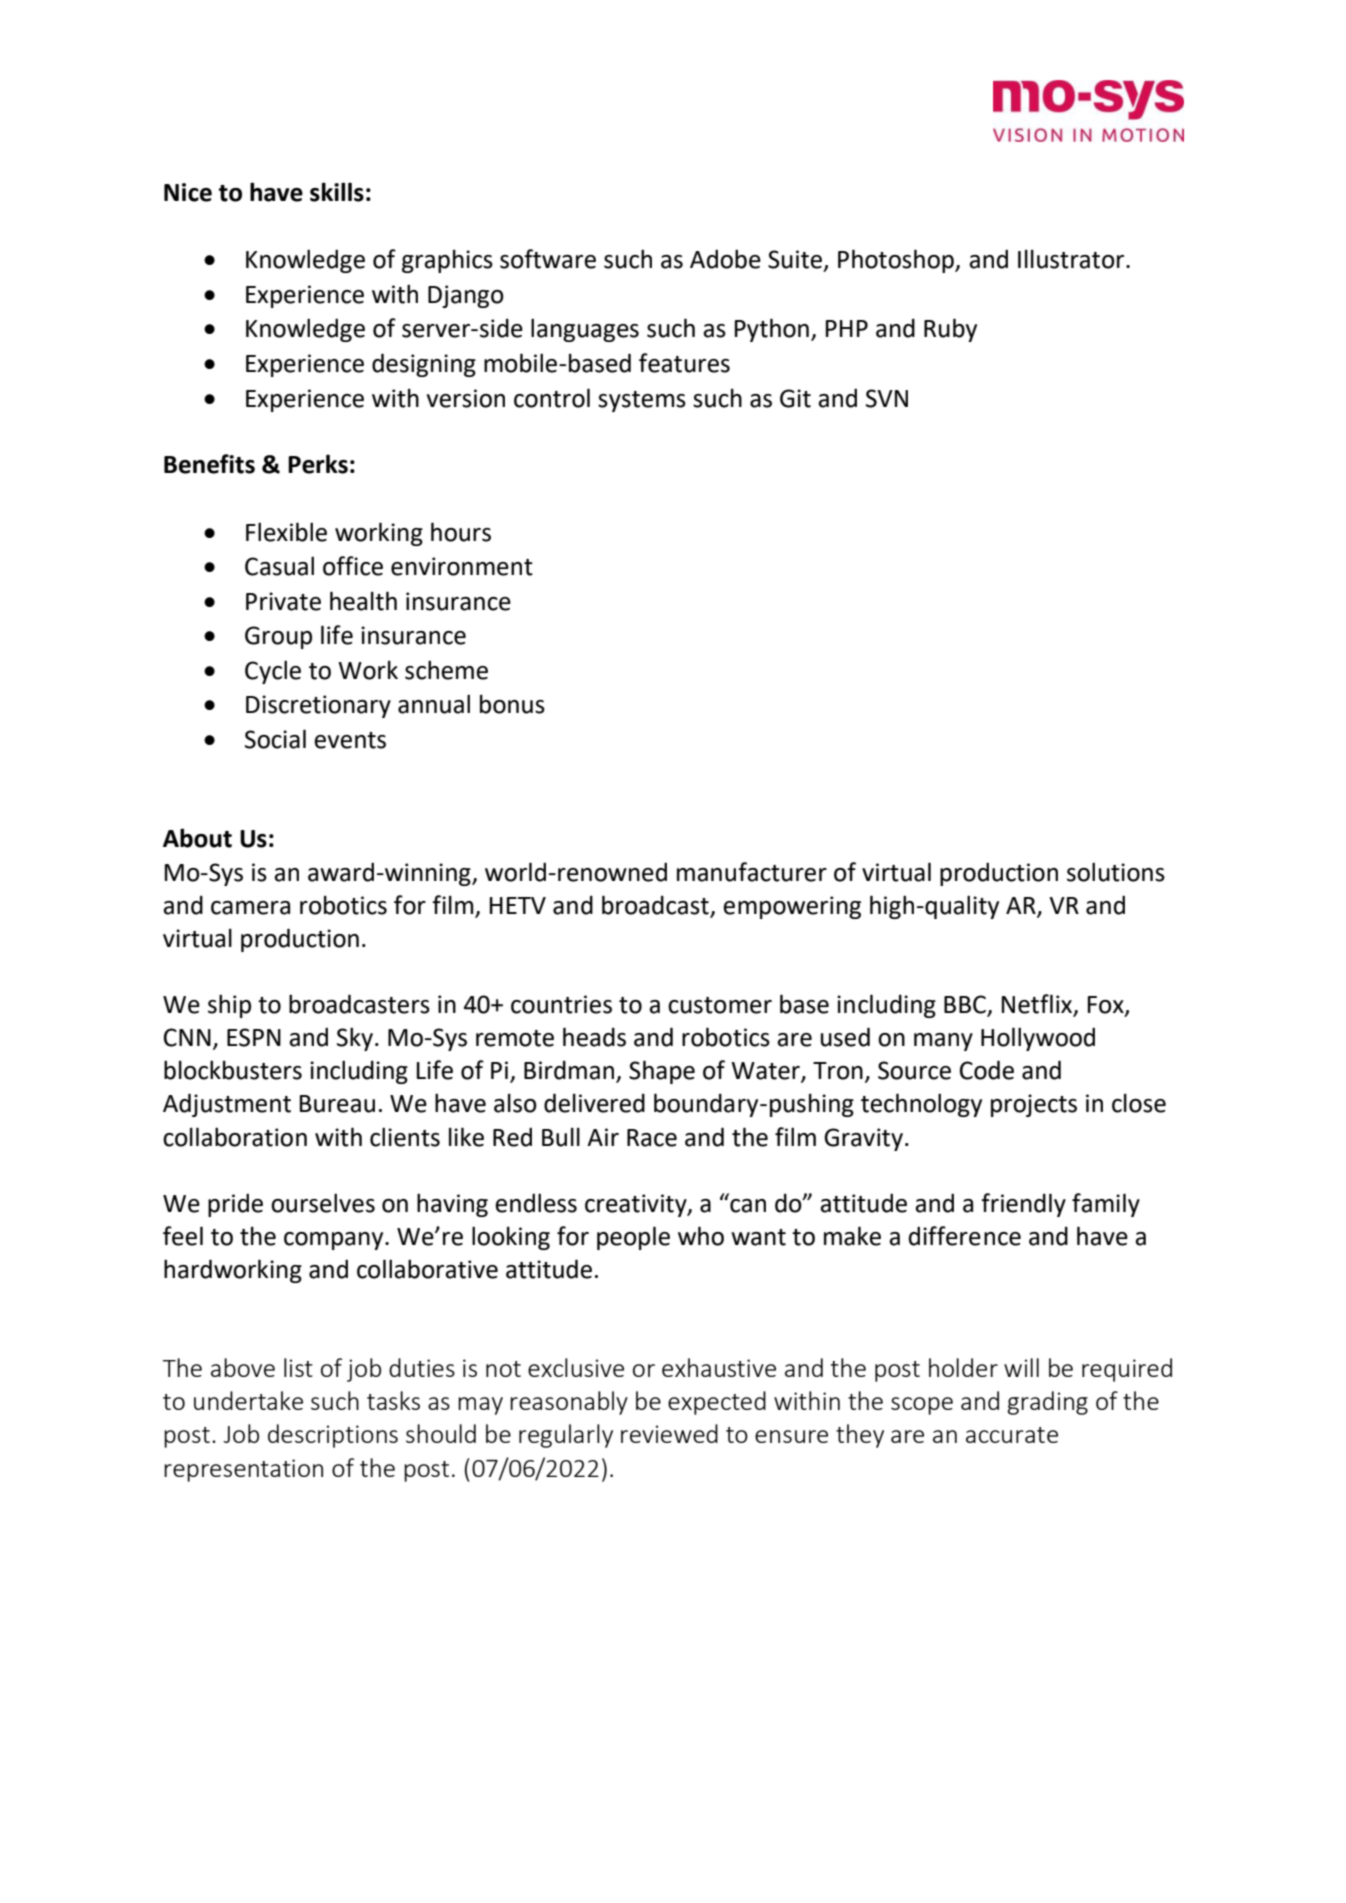  I want to click on reviewed, so click(669, 1433).
